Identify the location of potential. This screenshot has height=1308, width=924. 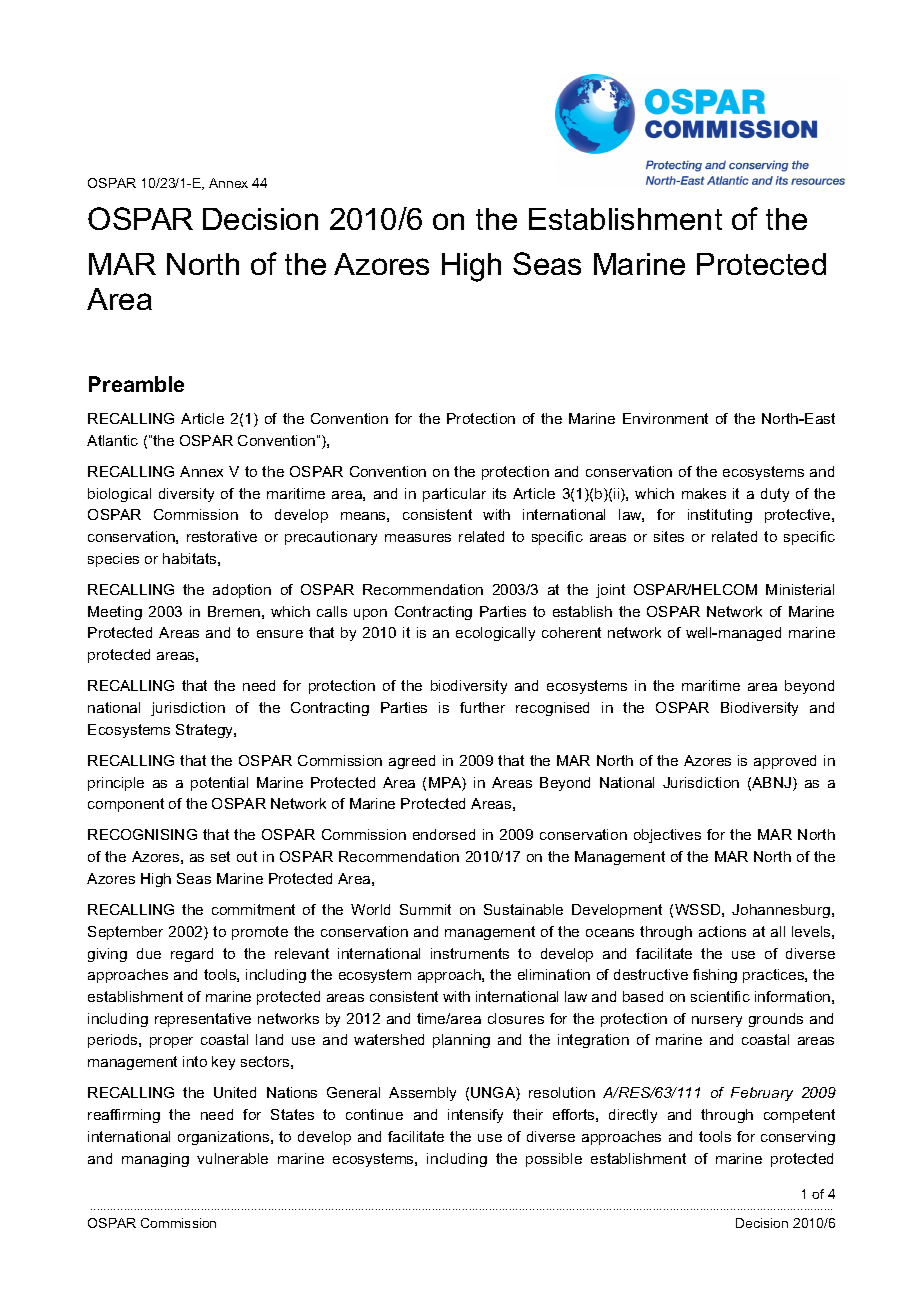
(219, 784).
